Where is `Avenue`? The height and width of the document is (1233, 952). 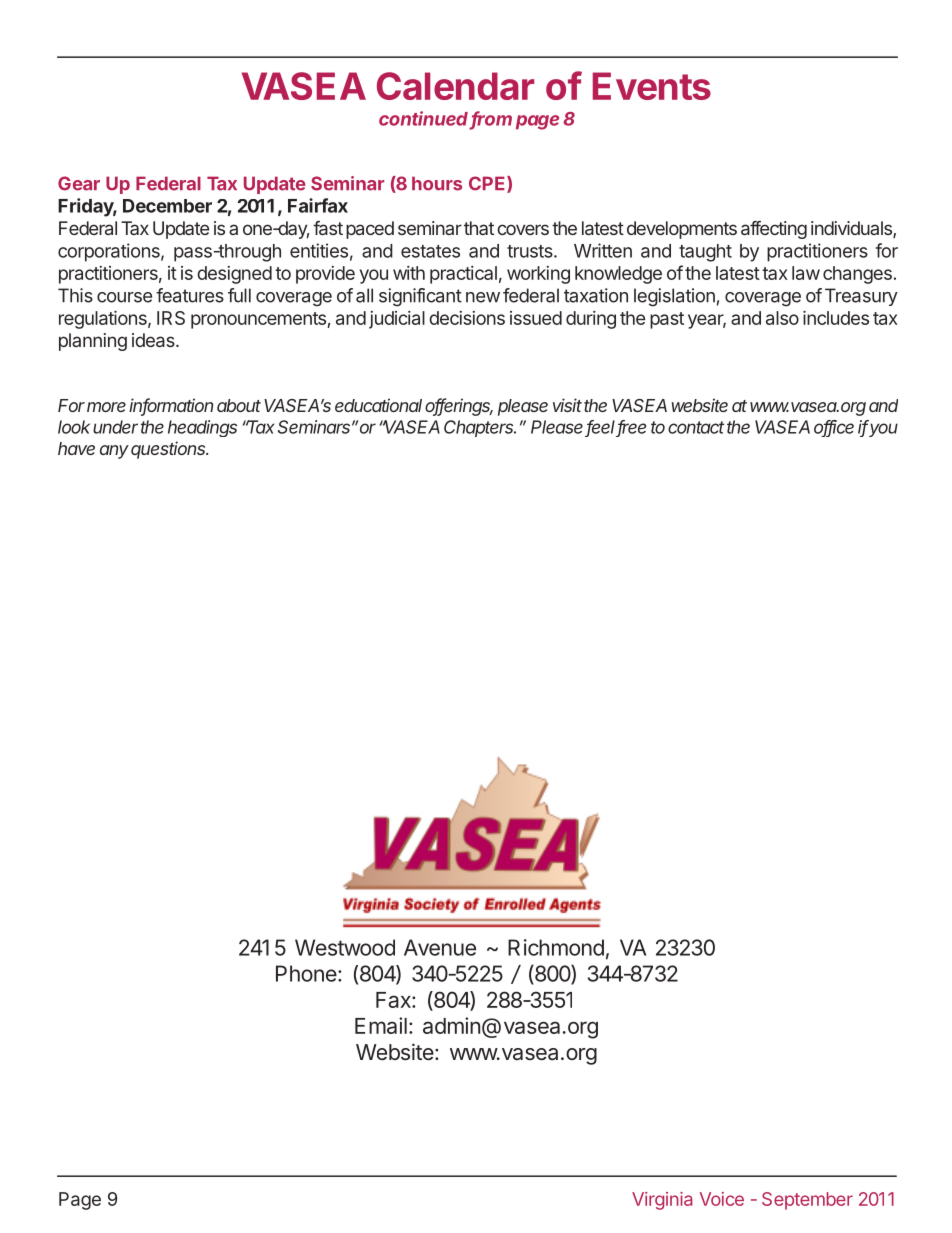 Avenue is located at coordinates (440, 947).
